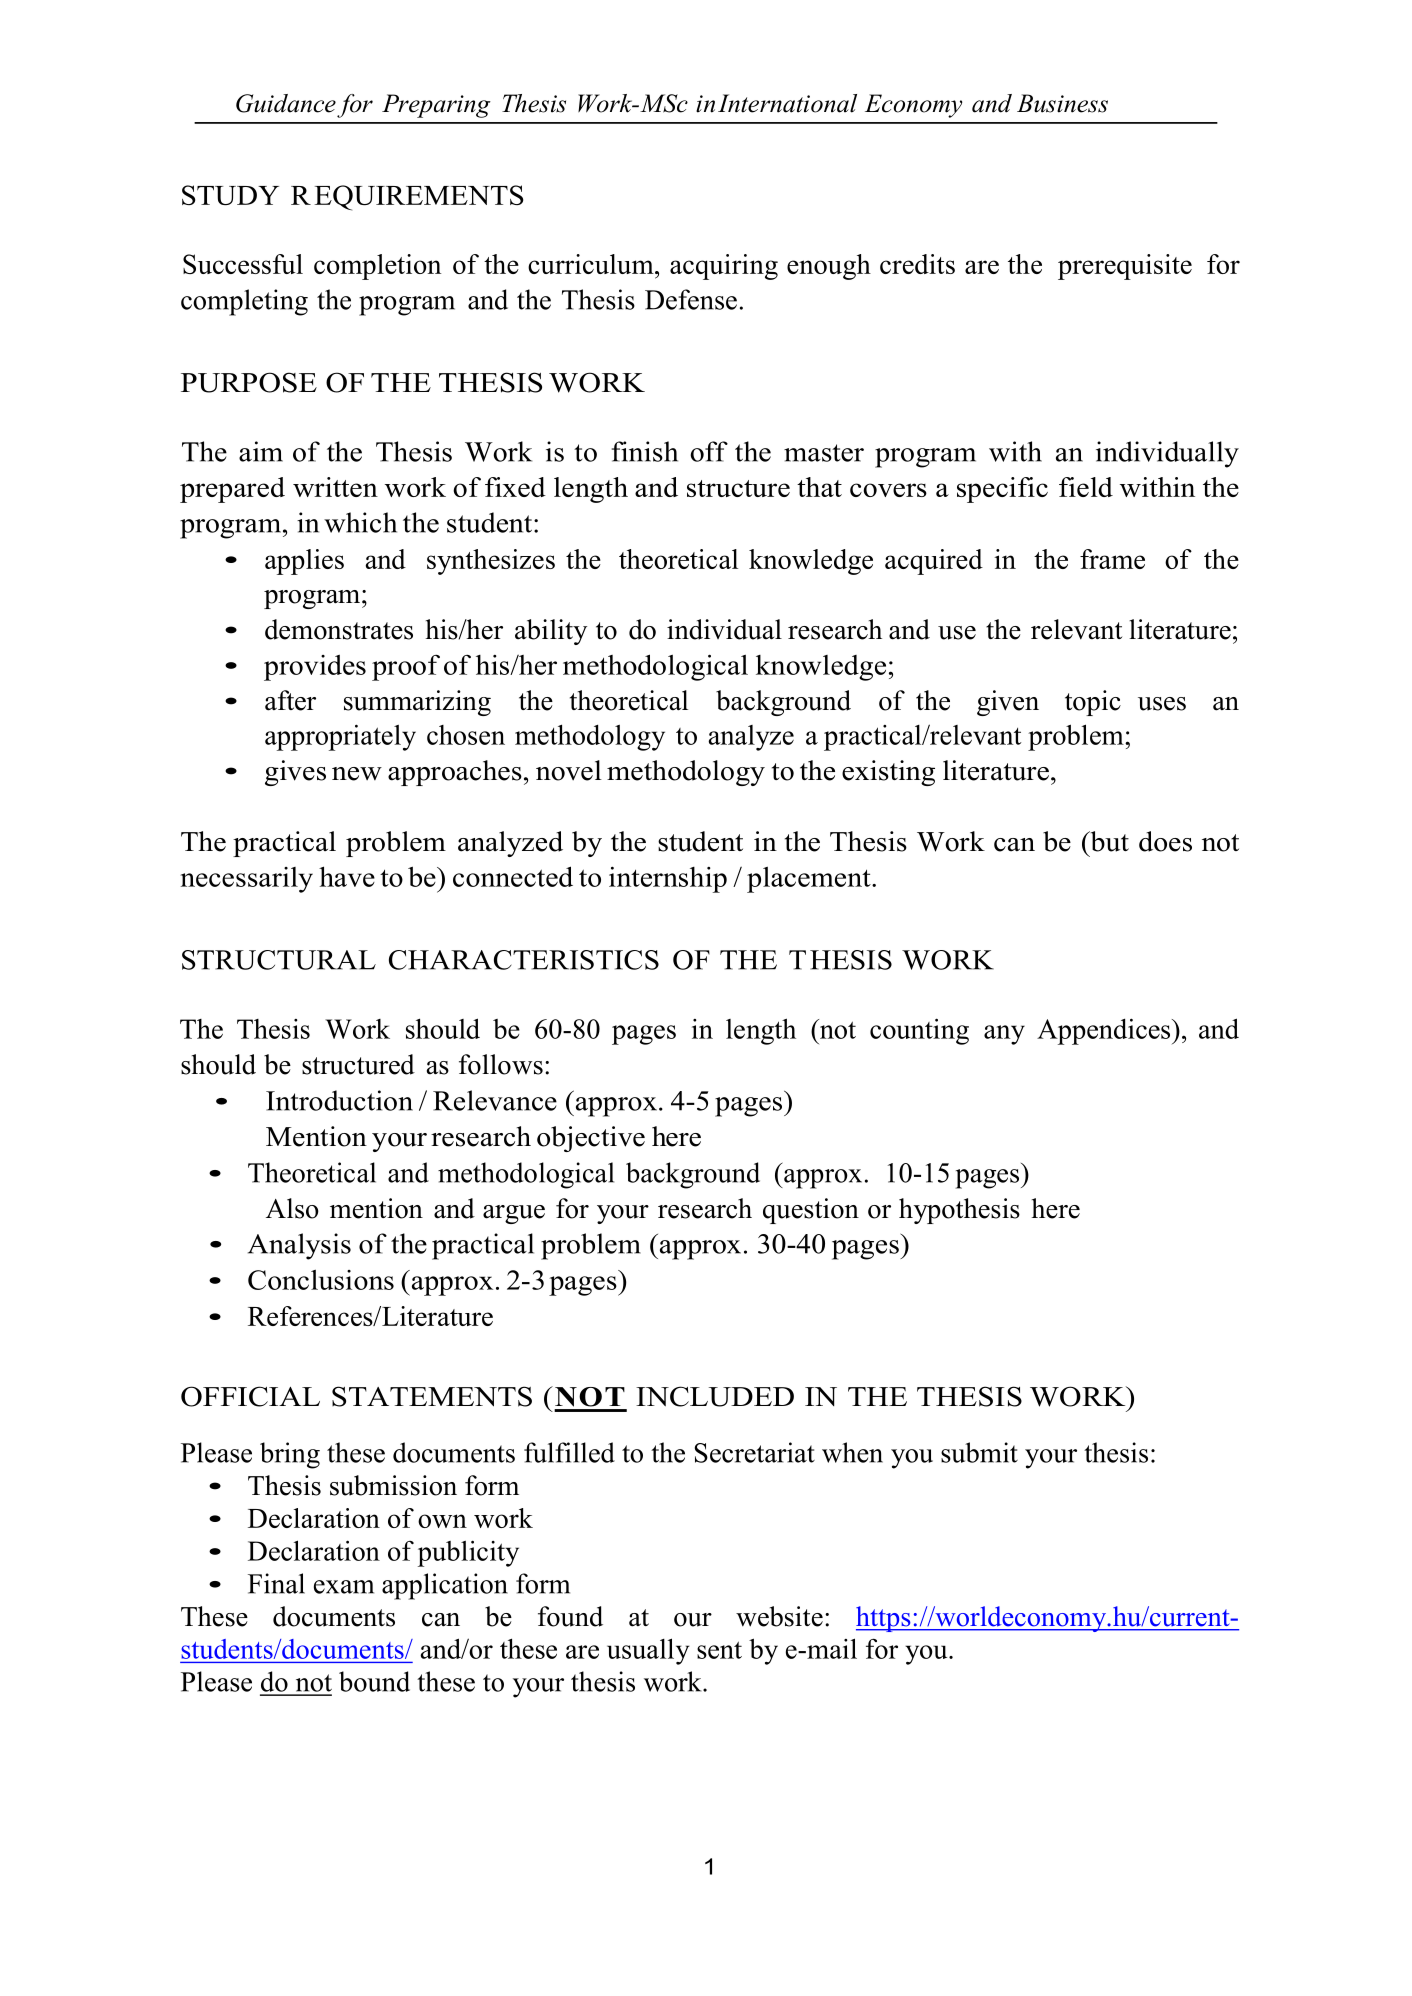  What do you see at coordinates (1062, 103) in the screenshot?
I see `Business` at bounding box center [1062, 103].
